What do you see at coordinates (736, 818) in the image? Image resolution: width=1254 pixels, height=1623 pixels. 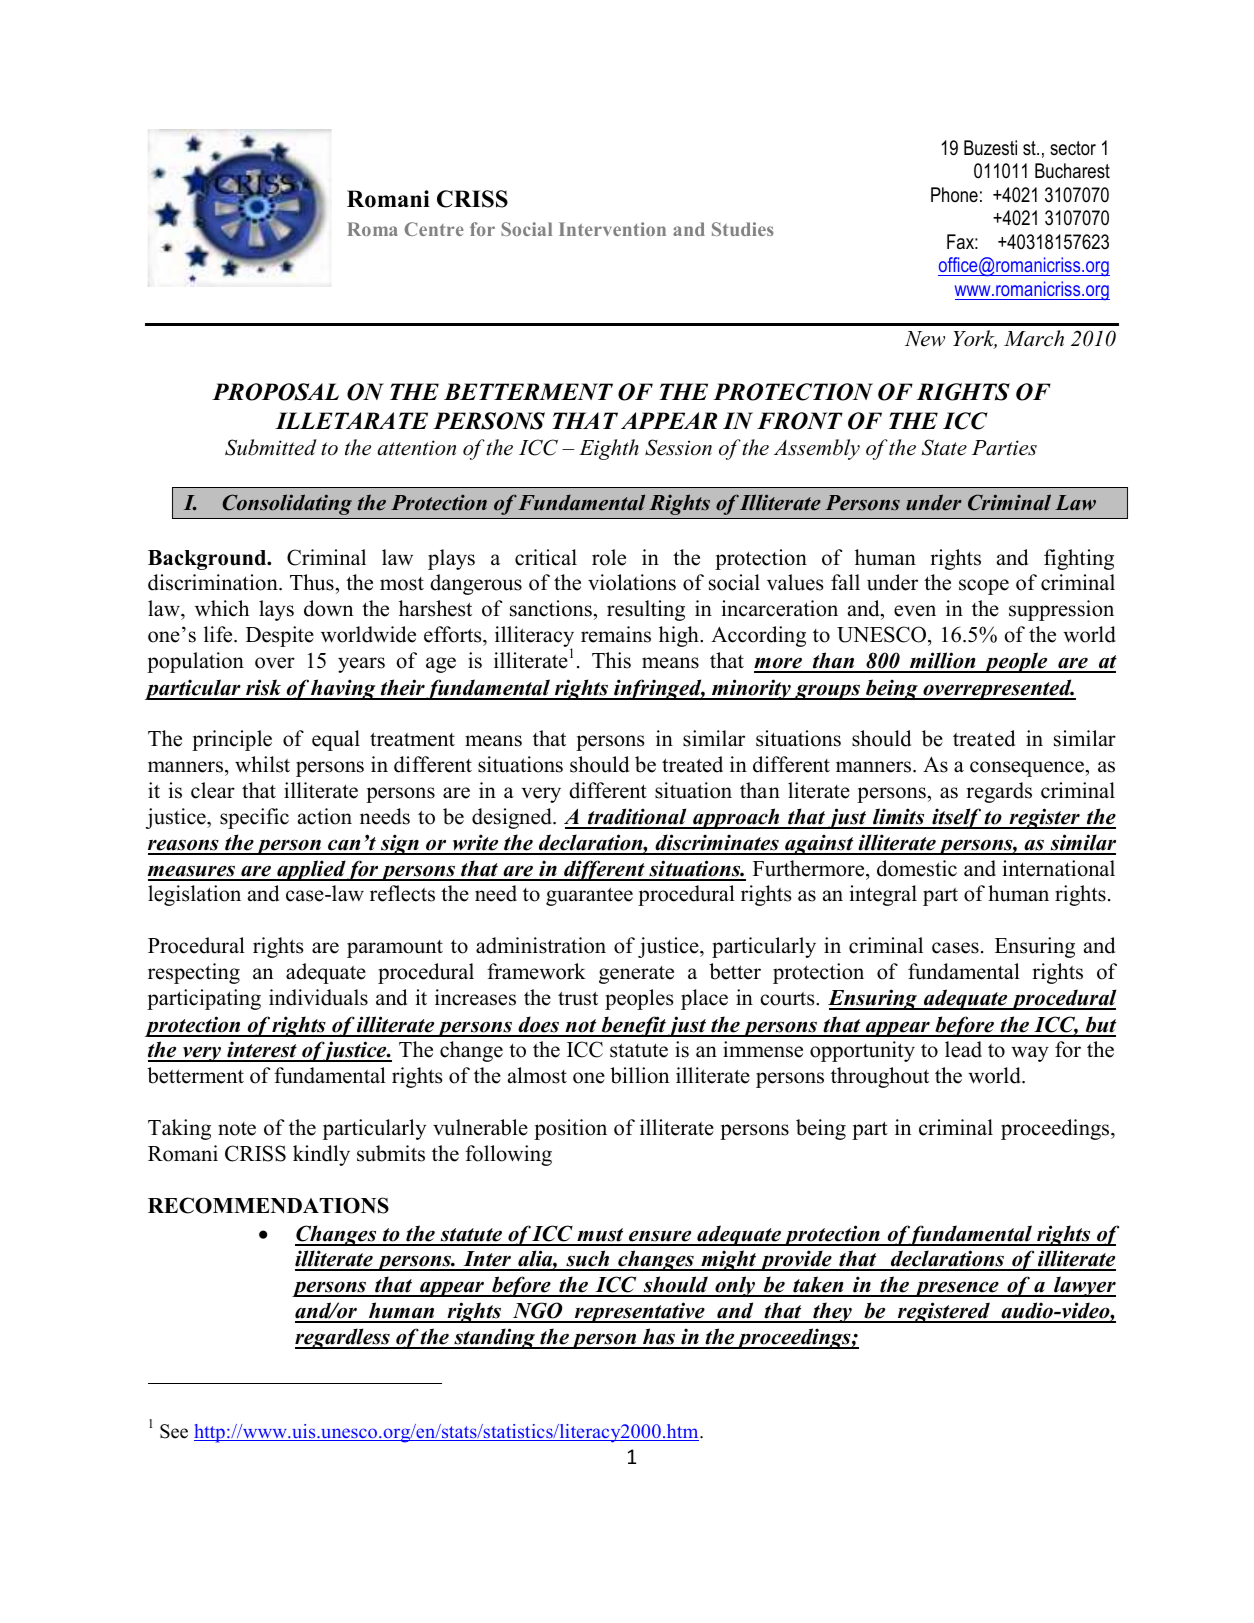 I see `approach` at bounding box center [736, 818].
